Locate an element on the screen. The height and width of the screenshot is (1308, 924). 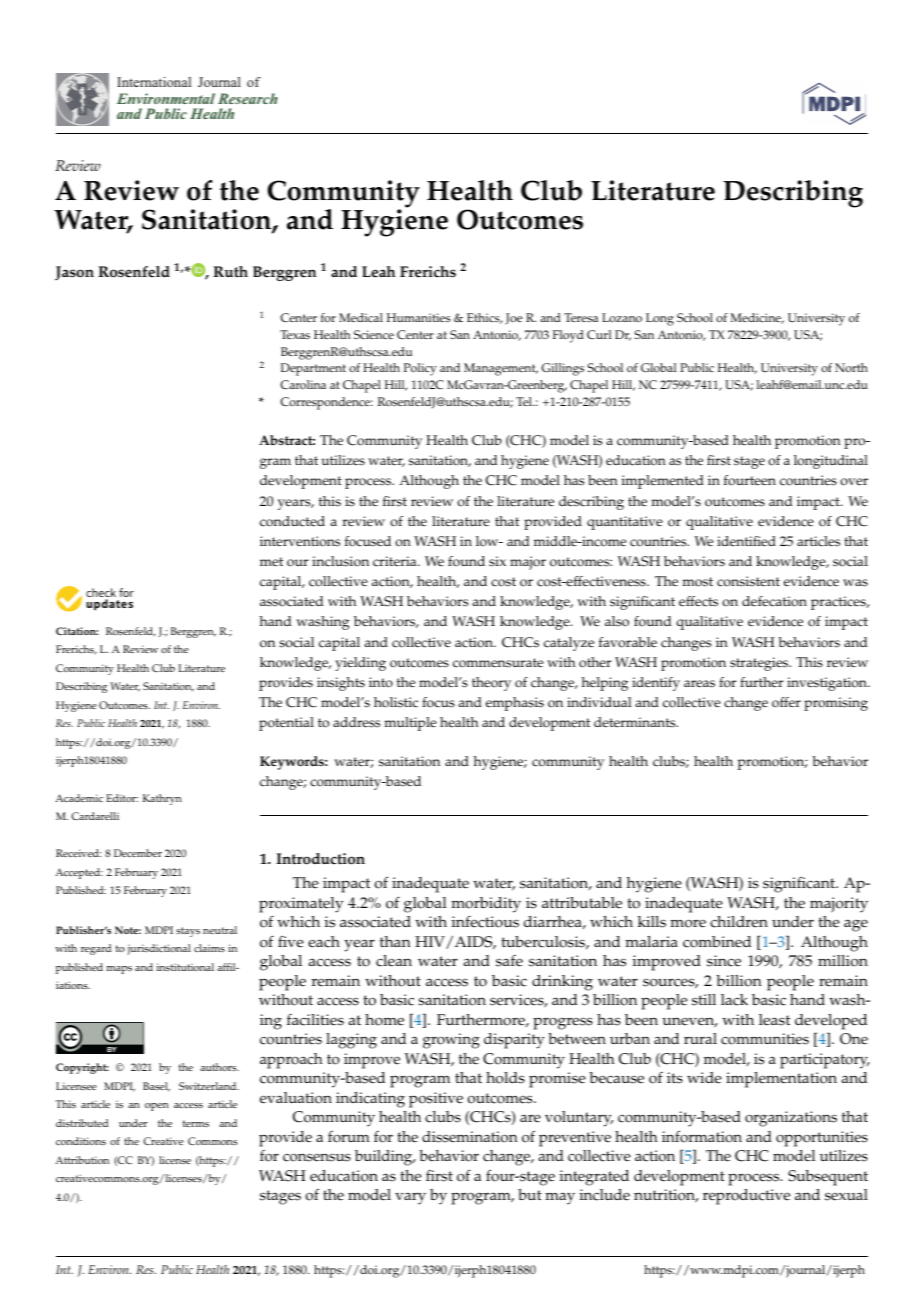
over is located at coordinates (854, 482).
